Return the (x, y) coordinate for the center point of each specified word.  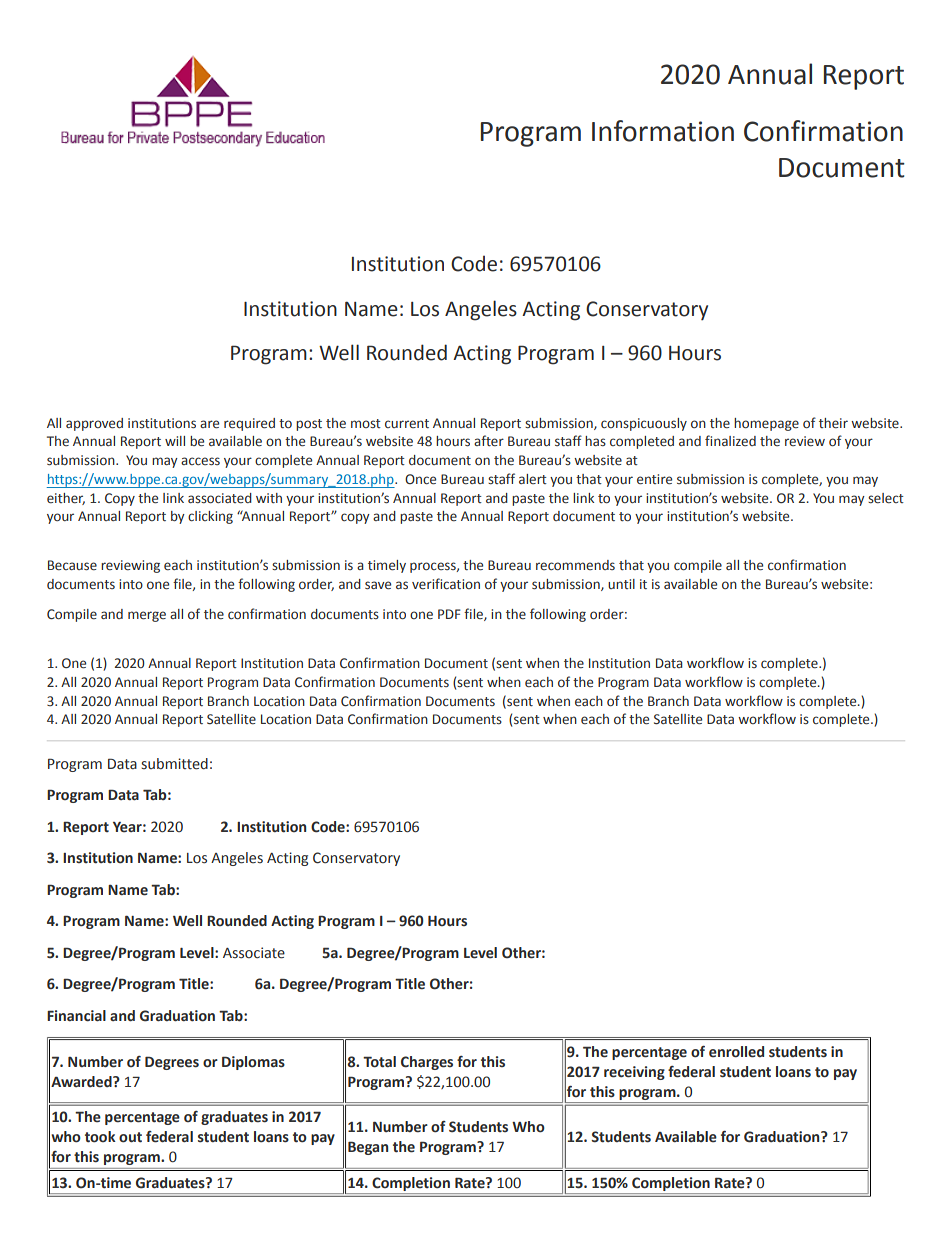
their (833, 423)
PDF (449, 614)
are (209, 424)
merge (147, 616)
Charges (427, 1063)
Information (663, 131)
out (130, 1137)
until (621, 584)
